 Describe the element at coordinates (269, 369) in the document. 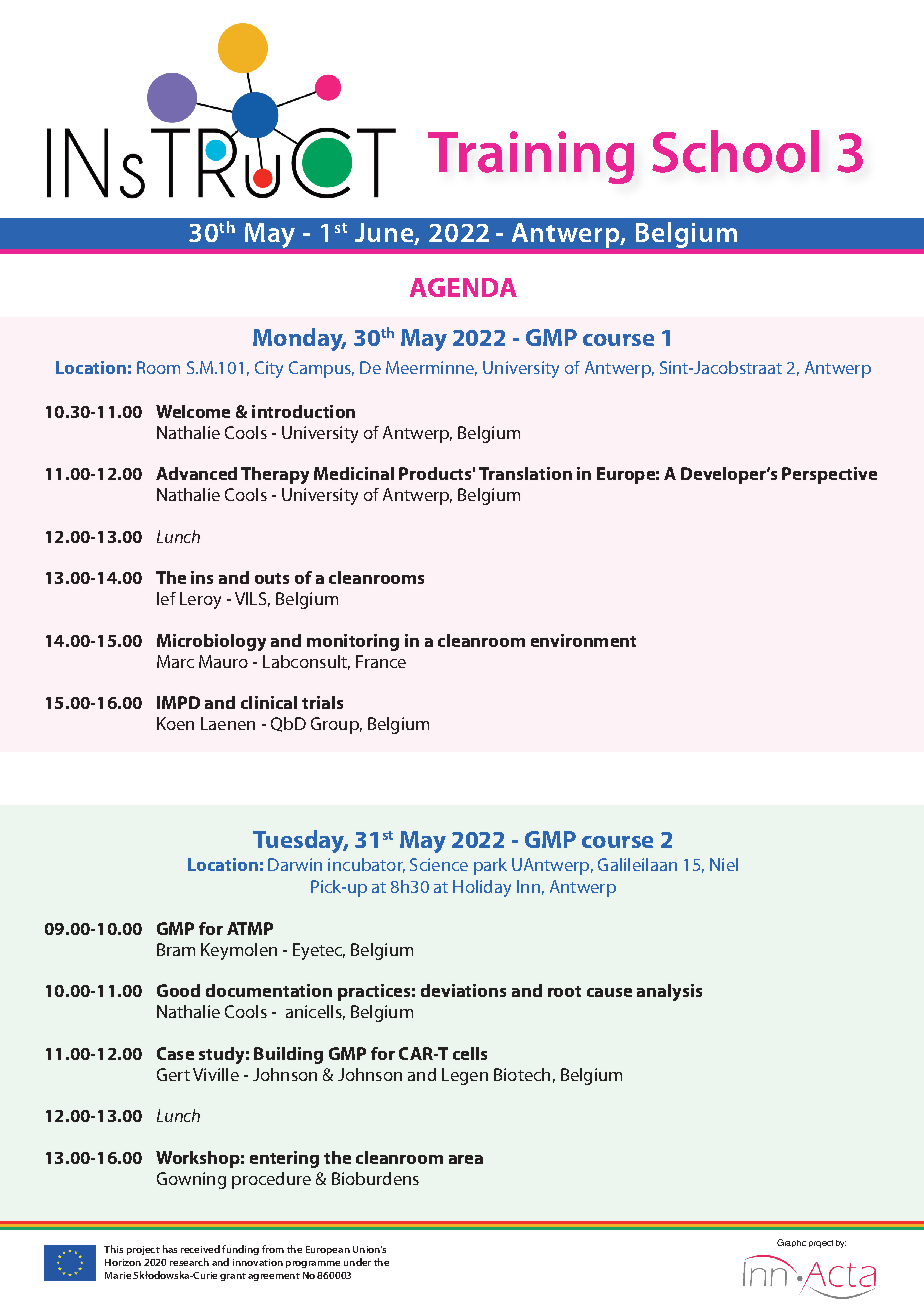

I see `City` at that location.
